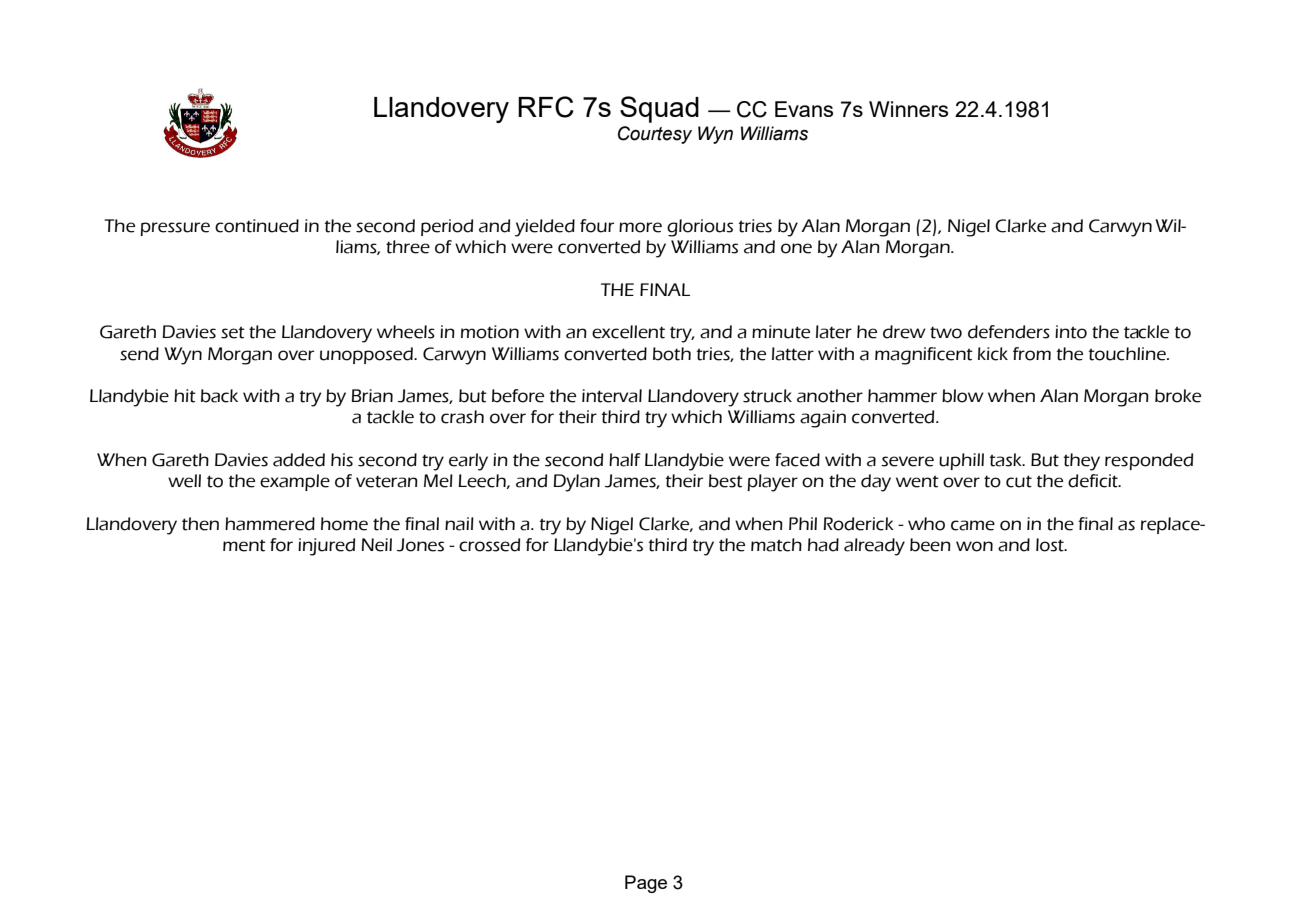  What do you see at coordinates (295, 482) in the document?
I see `example` at bounding box center [295, 482].
